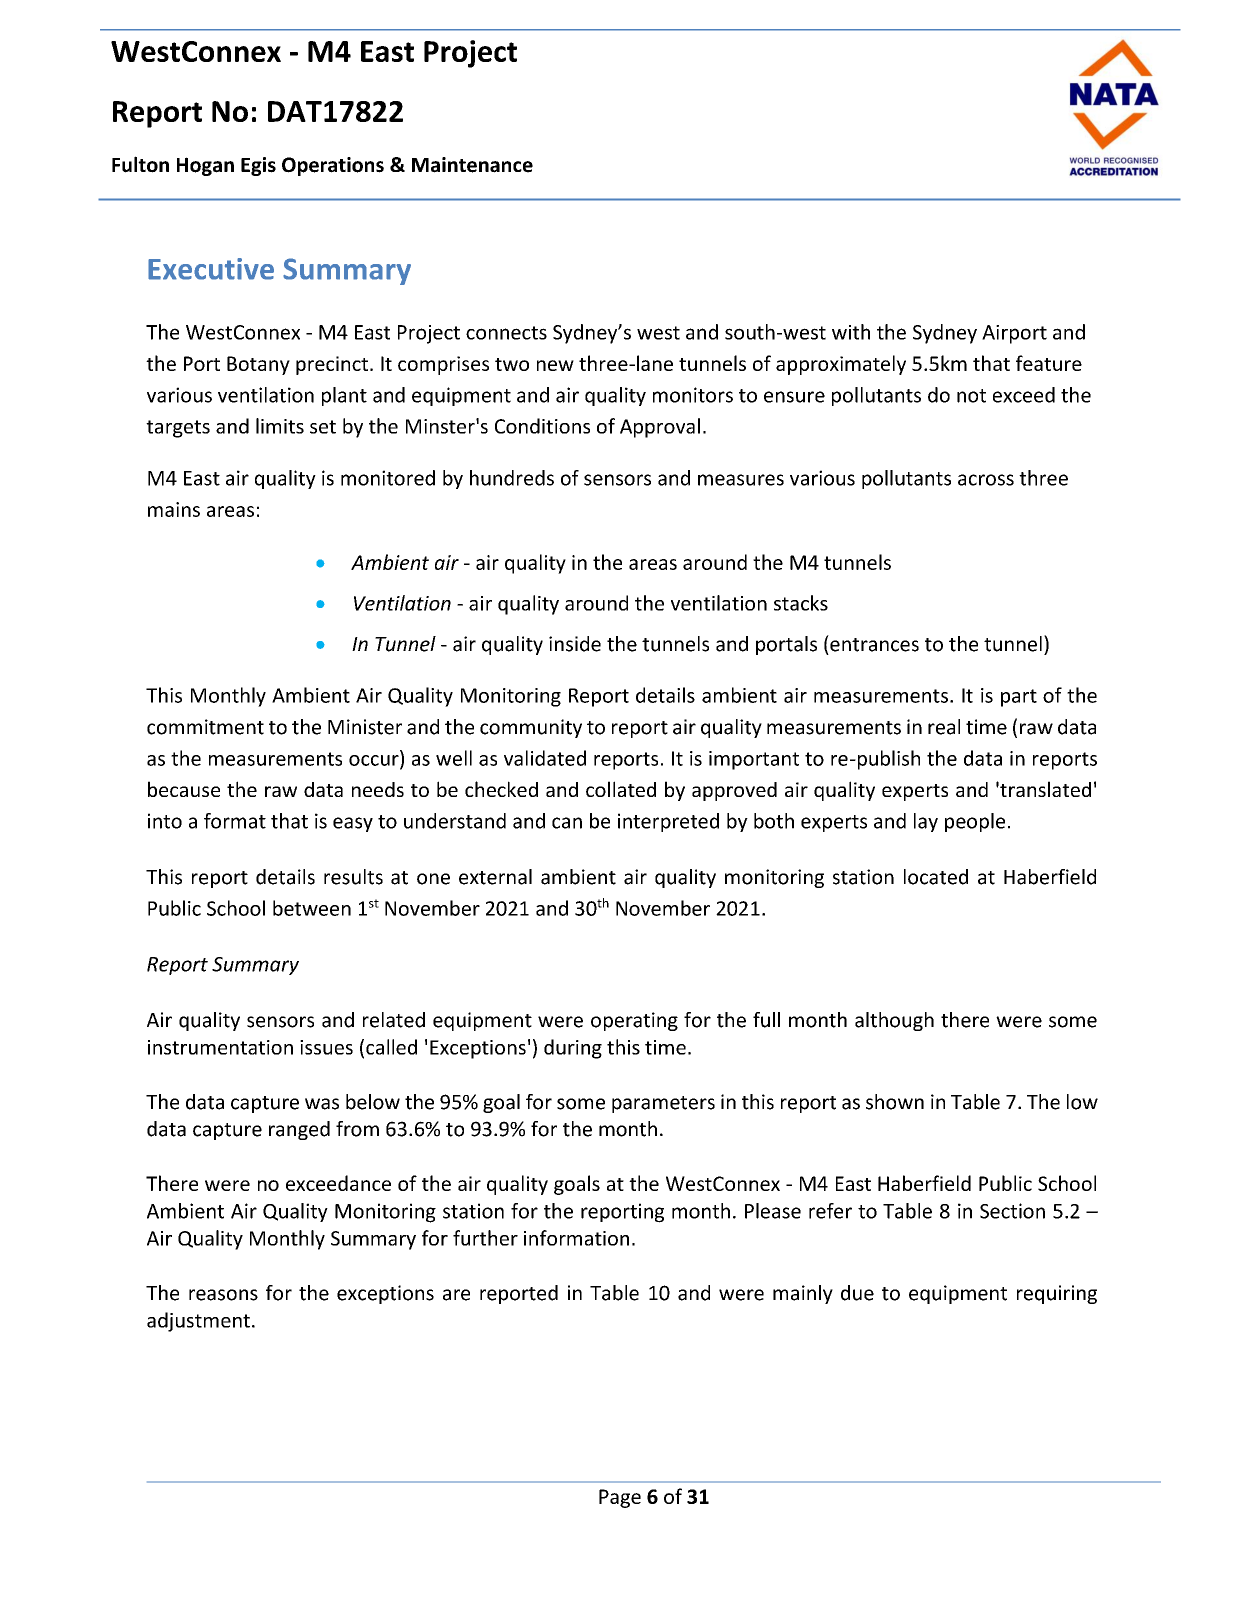 This screenshot has height=1610, width=1244. I want to click on Hogan, so click(205, 166).
